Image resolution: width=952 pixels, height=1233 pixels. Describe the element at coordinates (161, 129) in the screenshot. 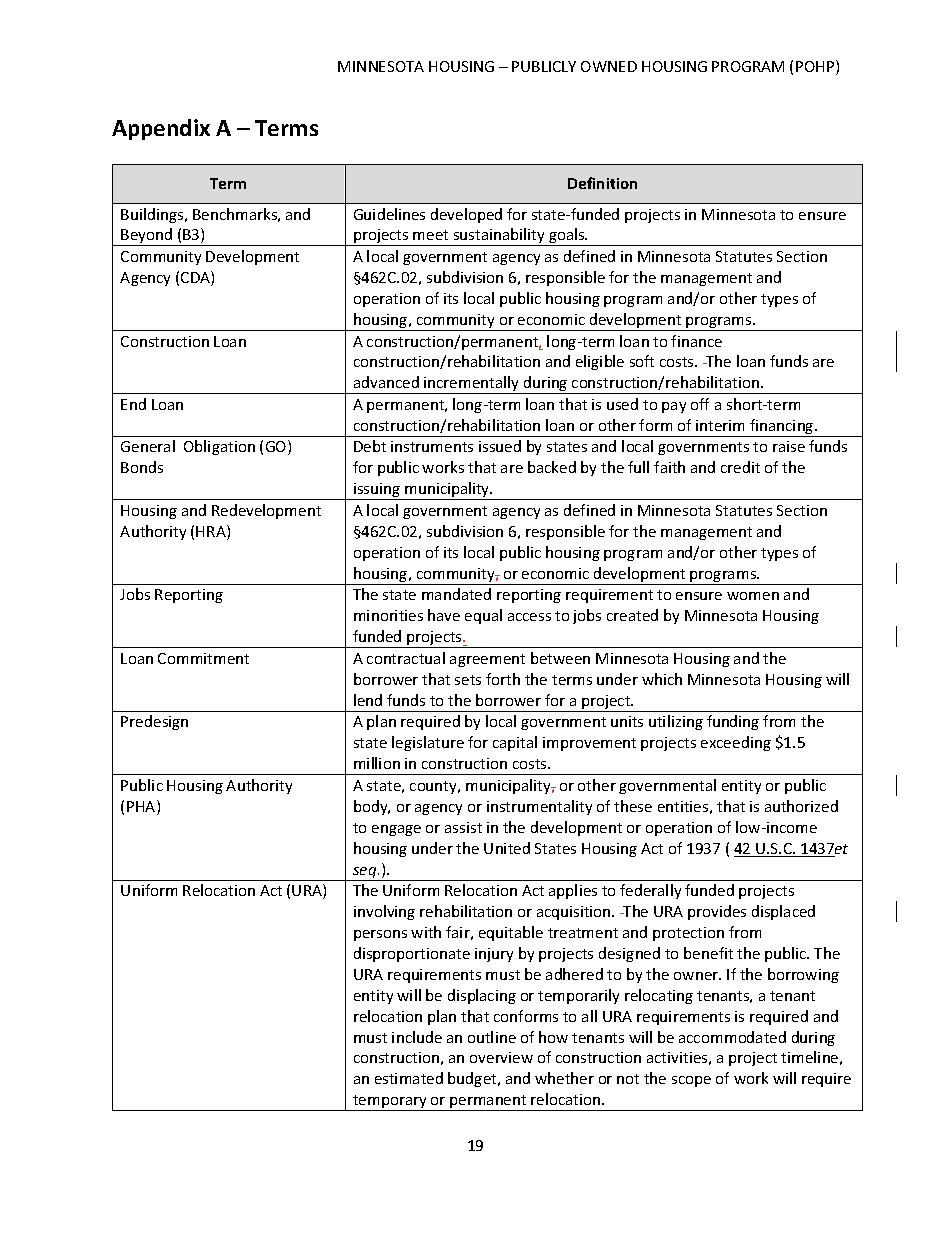

I see `Appendix` at that location.
